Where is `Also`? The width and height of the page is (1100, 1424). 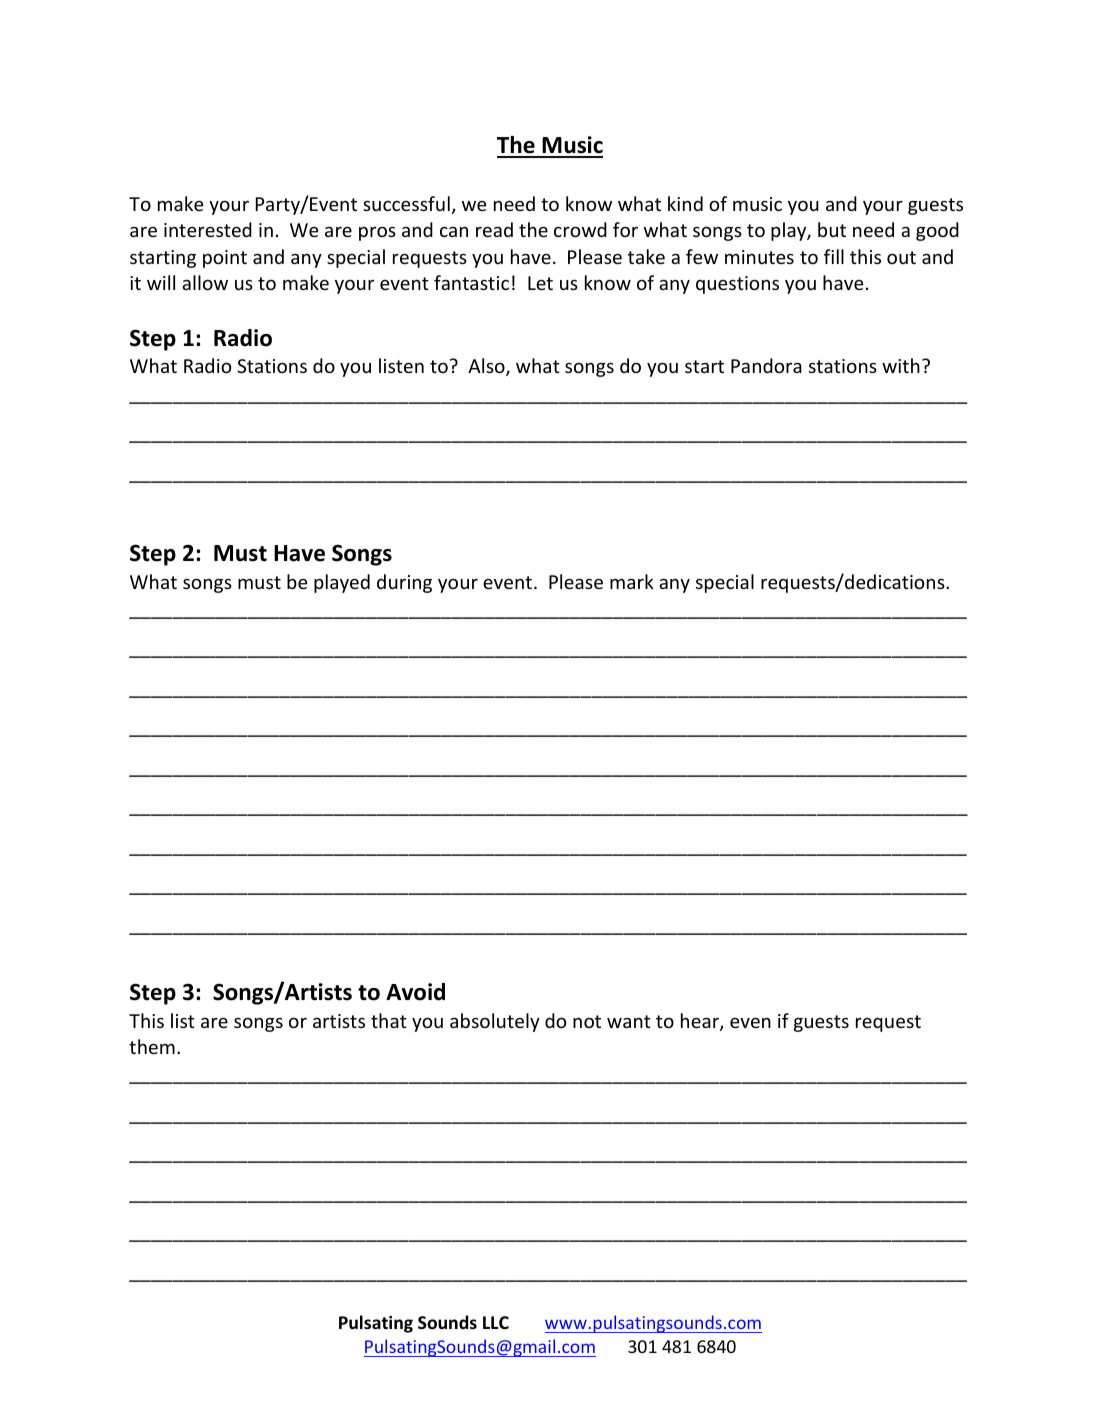
Also is located at coordinates (487, 367).
